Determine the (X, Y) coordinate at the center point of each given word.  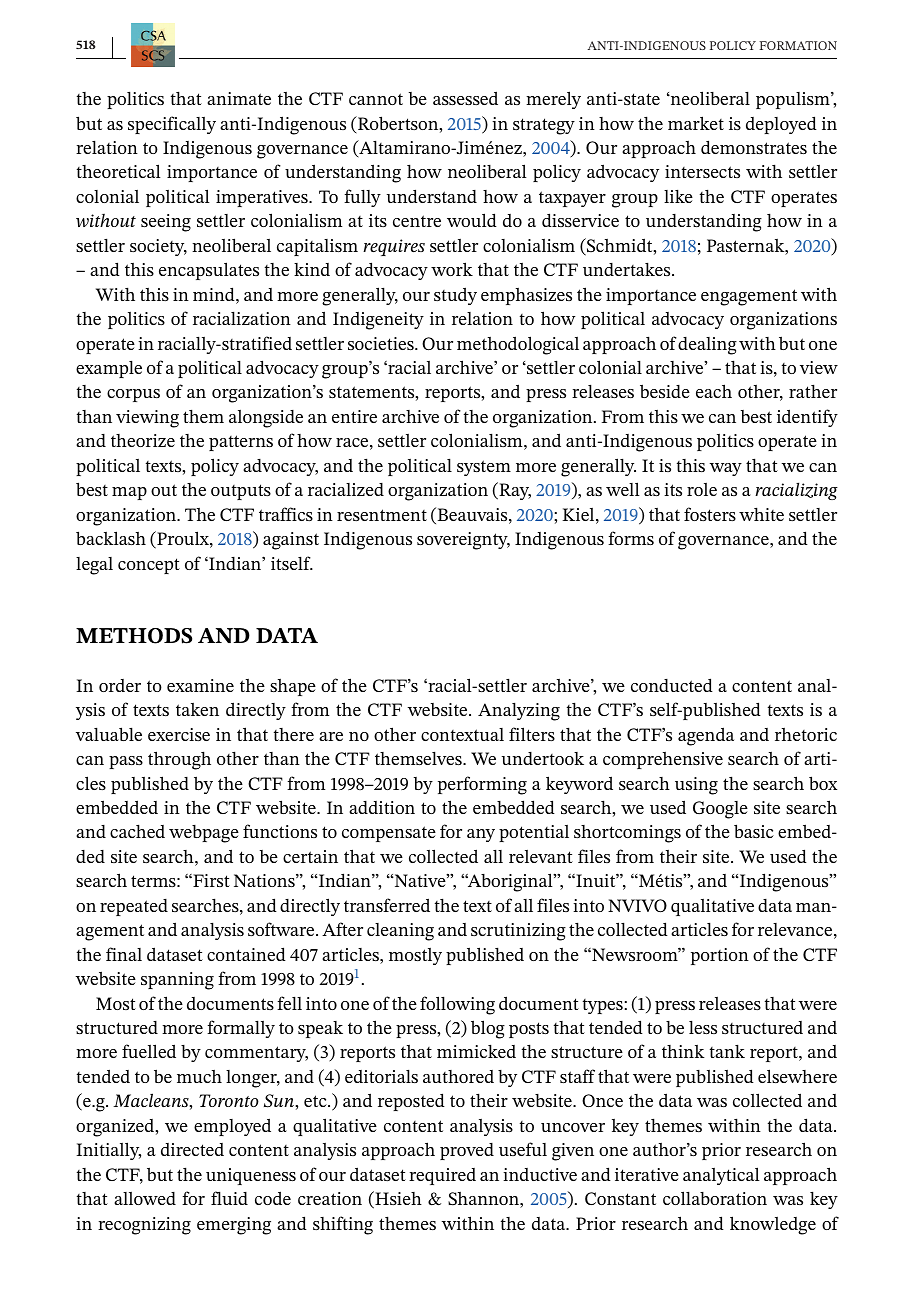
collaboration (715, 1198)
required (442, 1176)
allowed (145, 1198)
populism (794, 100)
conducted (672, 685)
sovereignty (463, 541)
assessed (465, 98)
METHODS (134, 636)
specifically (172, 125)
